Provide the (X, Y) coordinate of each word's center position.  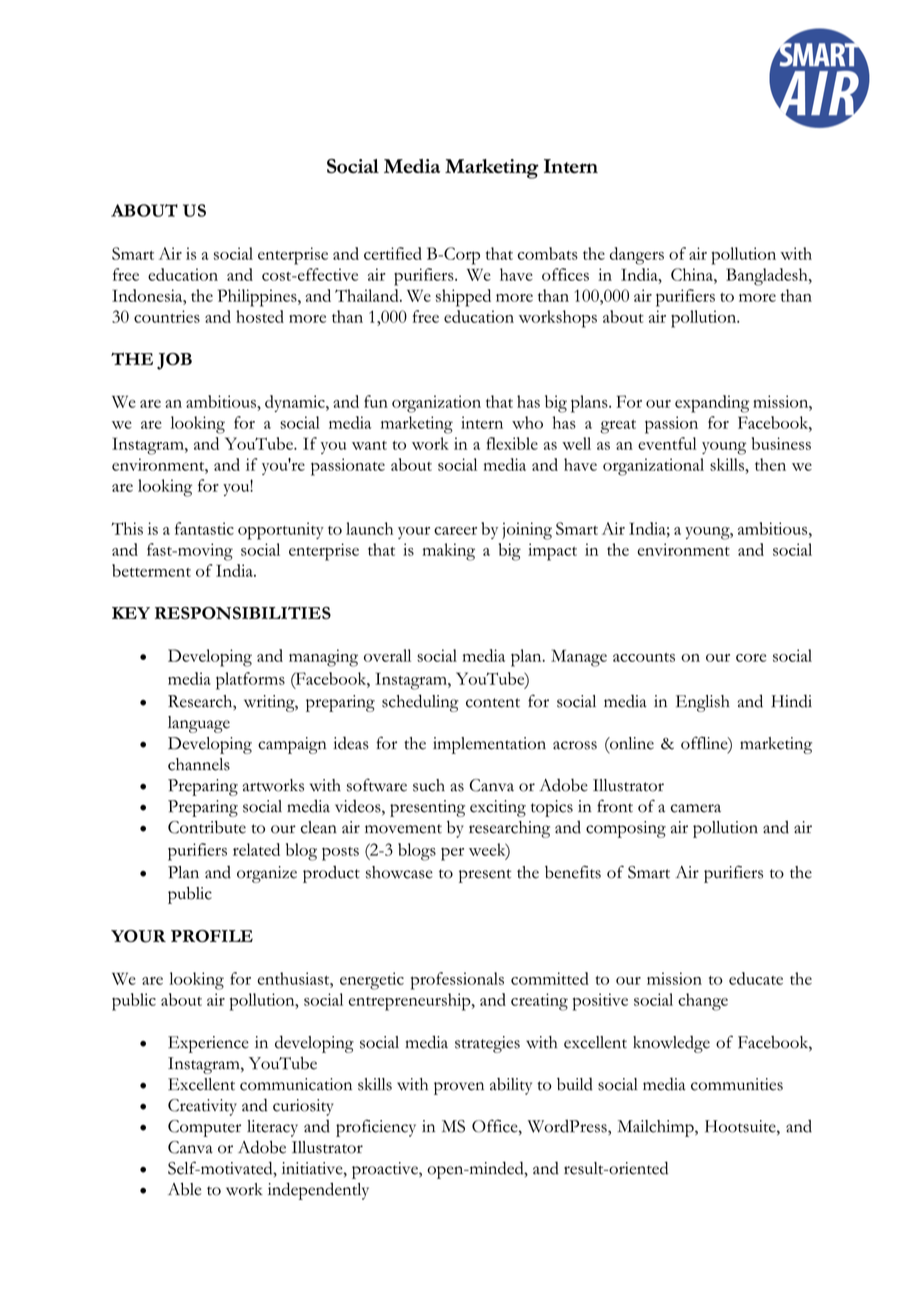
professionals (457, 981)
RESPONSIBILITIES (243, 613)
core (751, 658)
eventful (667, 443)
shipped (463, 298)
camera (696, 808)
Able (184, 1189)
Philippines (258, 298)
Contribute (207, 827)
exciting (498, 808)
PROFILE (212, 936)
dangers (637, 256)
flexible (512, 443)
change (703, 1002)
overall (387, 655)
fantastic (204, 528)
